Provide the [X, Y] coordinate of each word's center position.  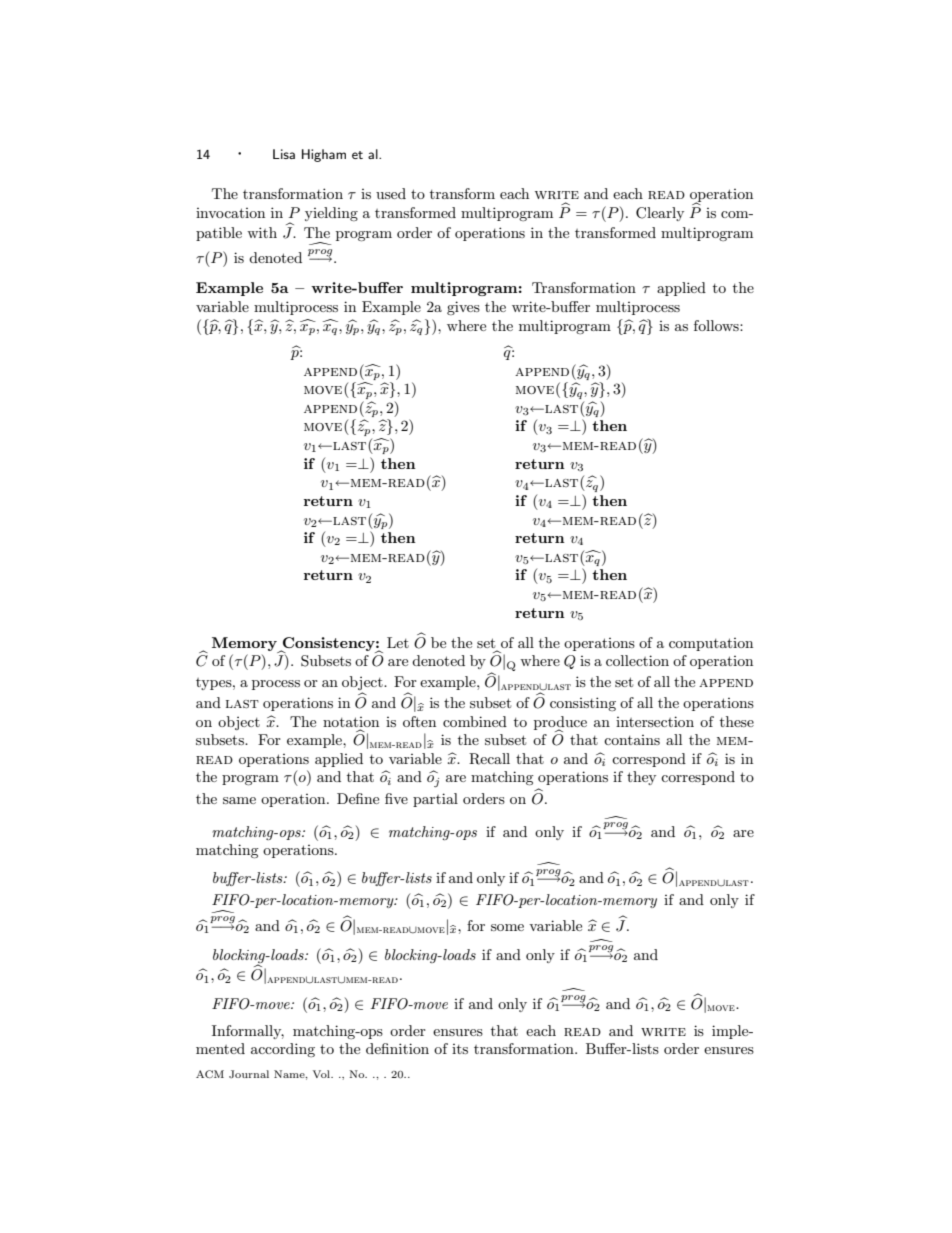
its [460, 1049]
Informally [248, 1032]
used [391, 193]
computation [711, 644]
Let [398, 642]
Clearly [660, 214]
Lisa [284, 154]
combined [475, 721]
